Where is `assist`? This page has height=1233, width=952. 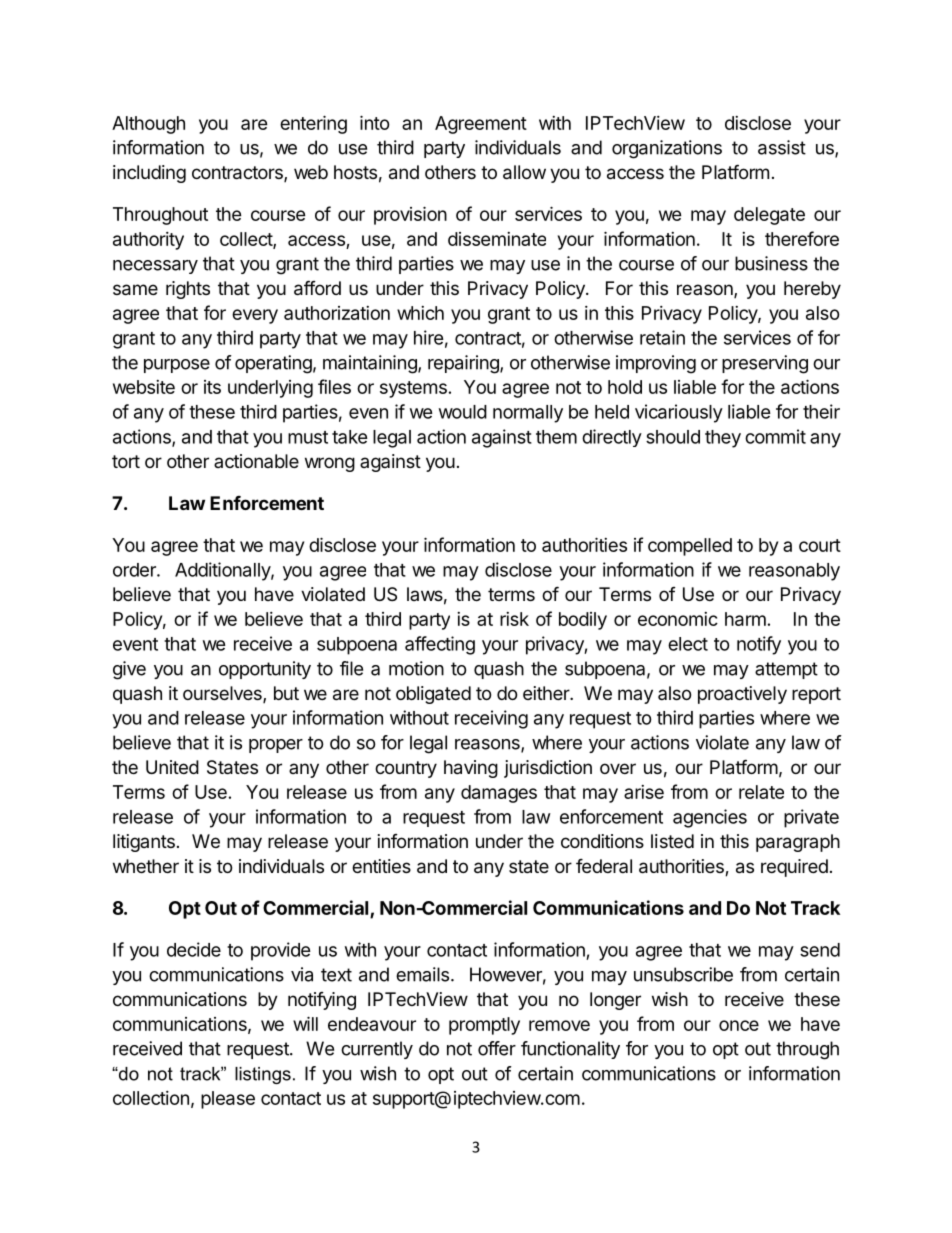 assist is located at coordinates (782, 147).
